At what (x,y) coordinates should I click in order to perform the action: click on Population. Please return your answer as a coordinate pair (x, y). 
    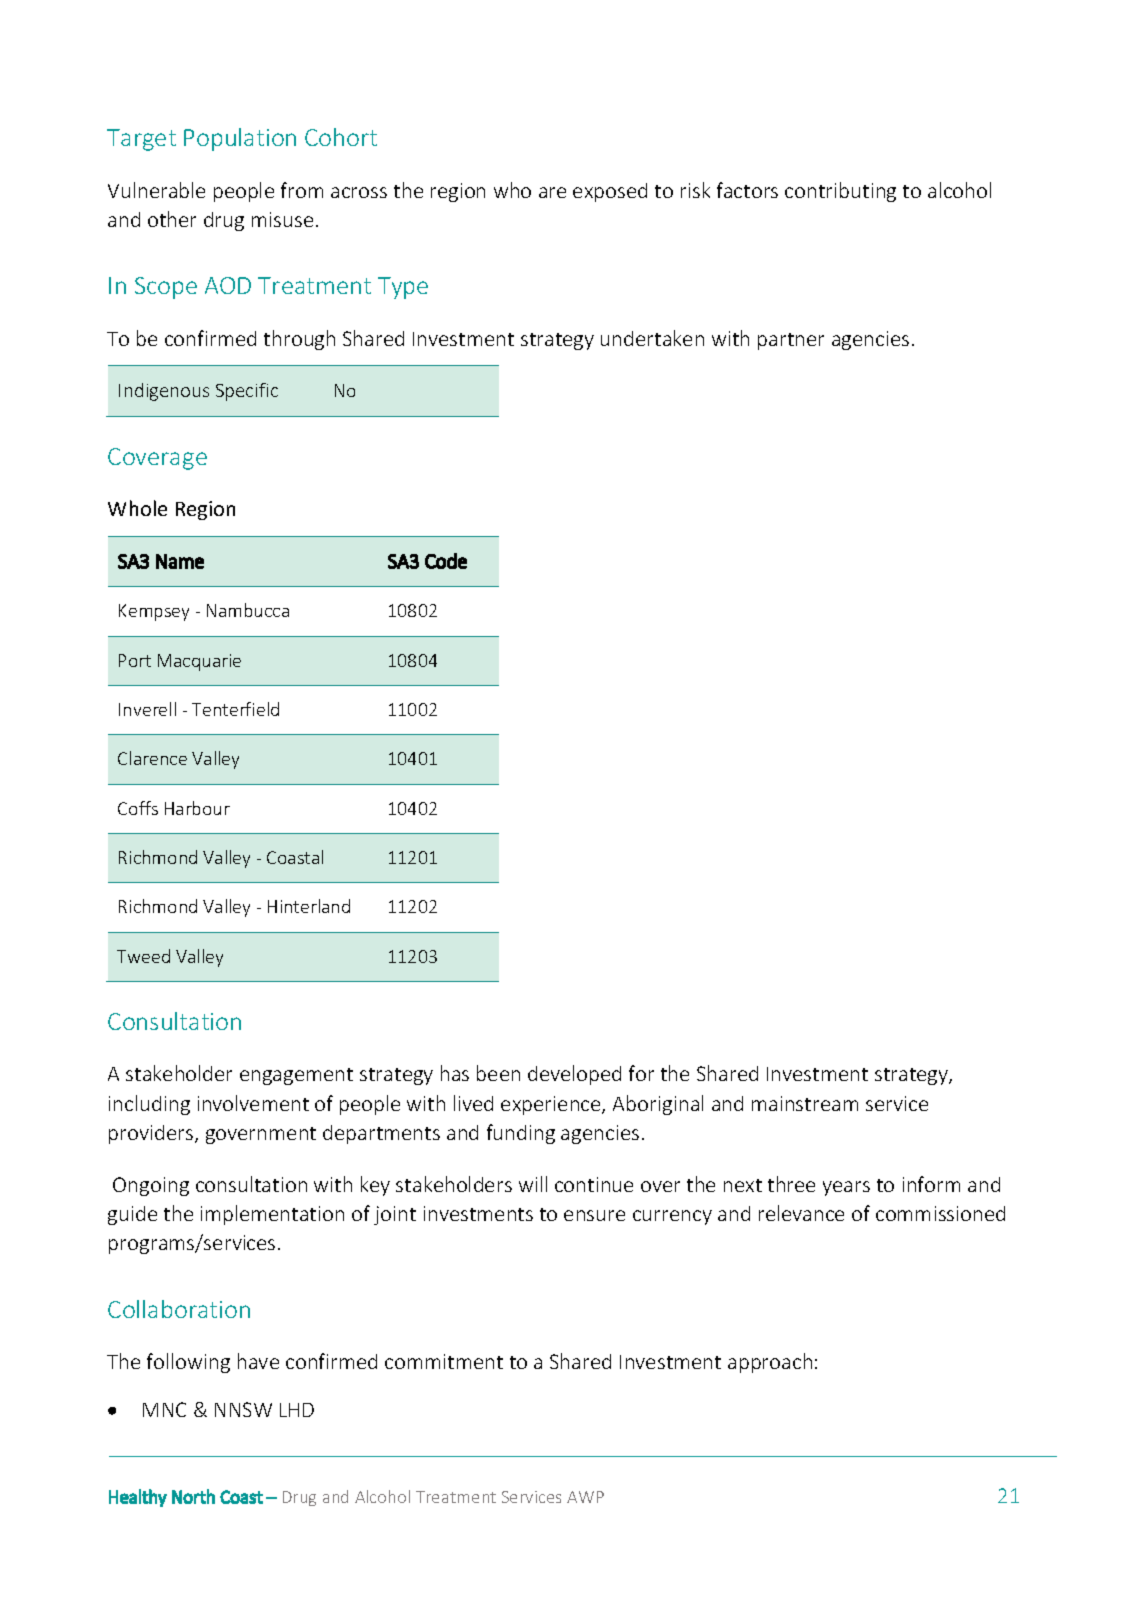
    Looking at the image, I should click on (240, 139).
